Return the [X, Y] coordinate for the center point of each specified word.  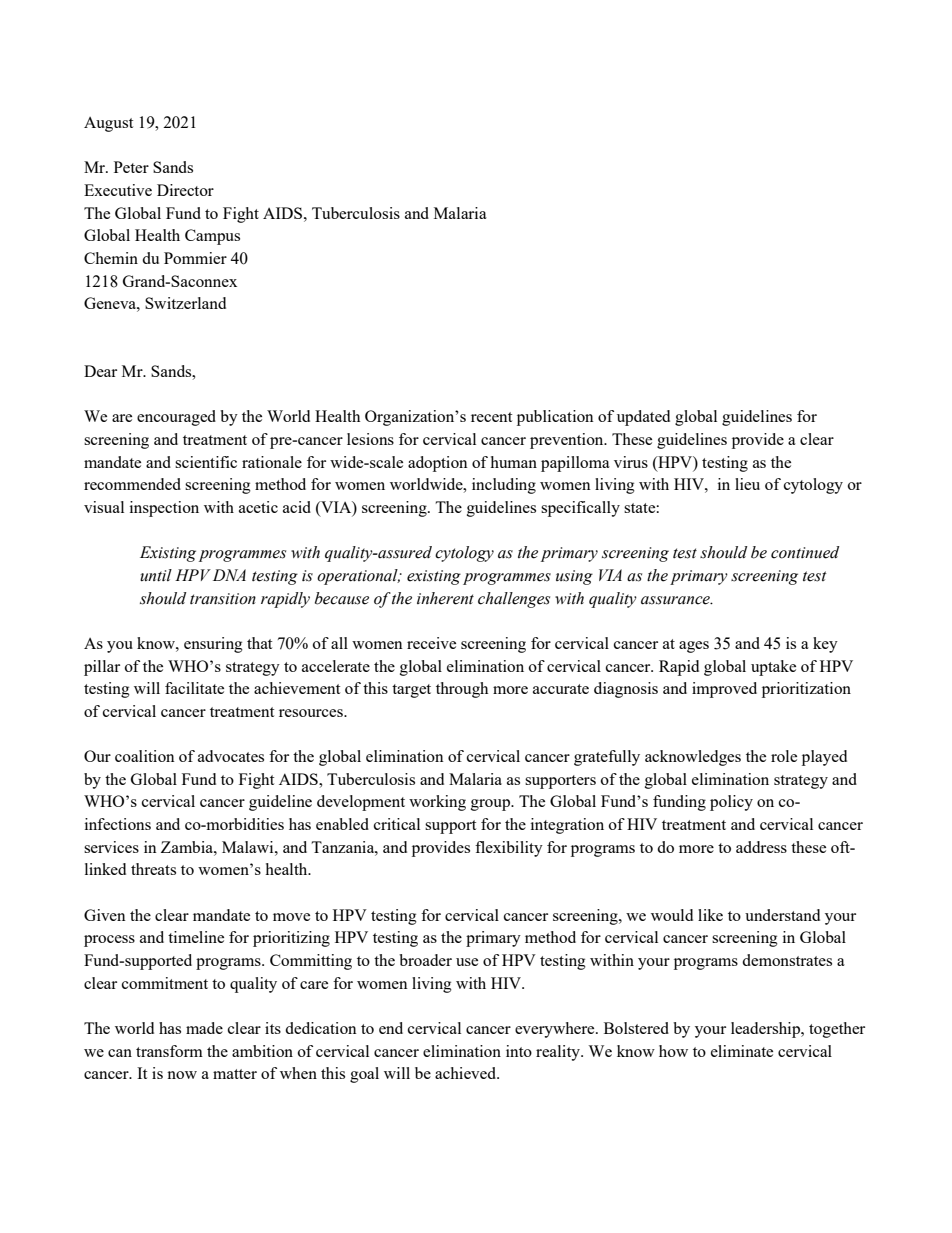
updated [643, 418]
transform [169, 1051]
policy [731, 803]
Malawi [249, 847]
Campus [212, 237]
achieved [467, 1073]
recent [491, 417]
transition [223, 599]
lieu [747, 484]
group [491, 805]
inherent [445, 598]
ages [694, 647]
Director [185, 190]
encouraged [176, 418]
